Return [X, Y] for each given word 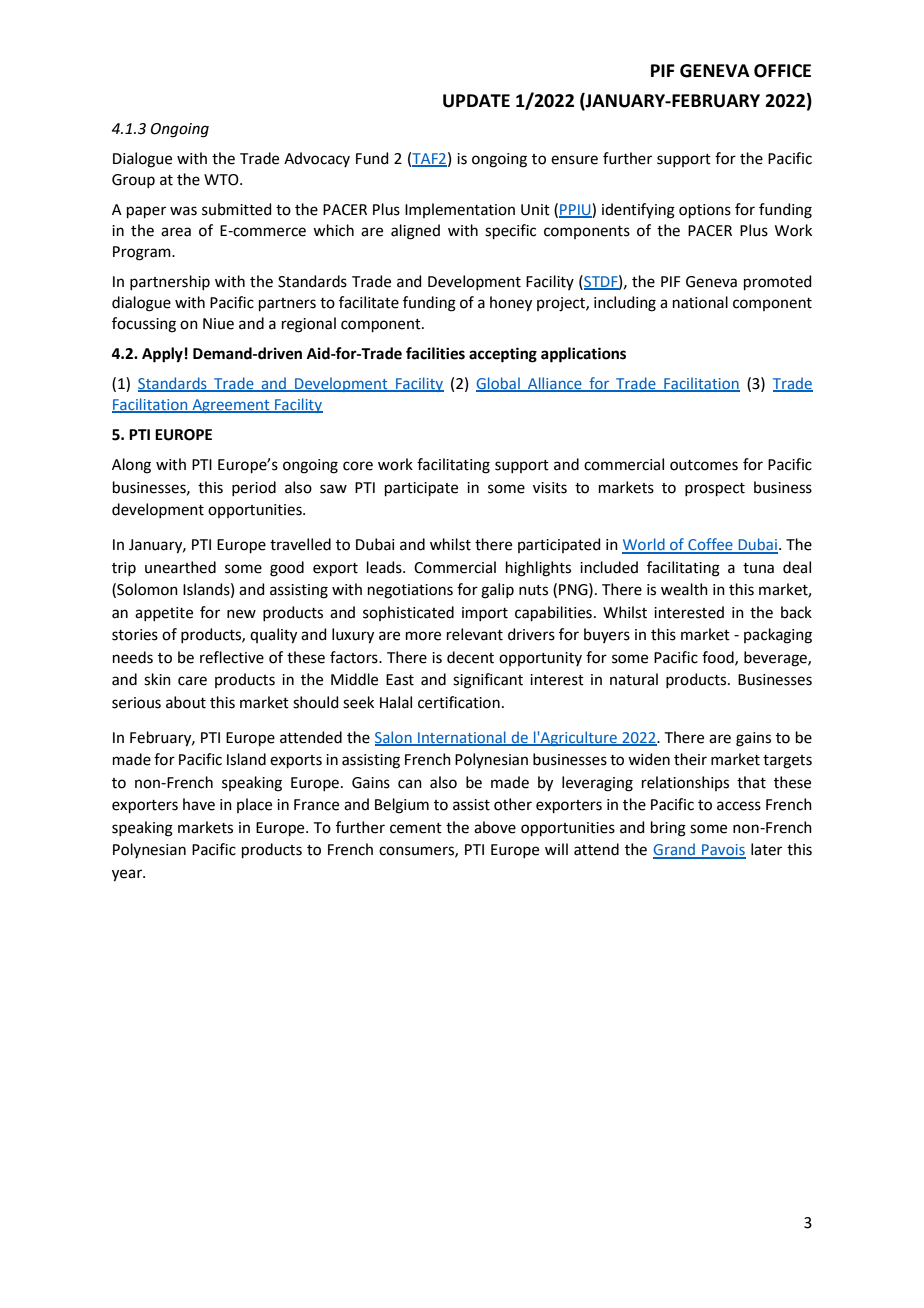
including [625, 304]
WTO [222, 180]
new [241, 614]
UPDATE [476, 101]
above [495, 827]
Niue [218, 324]
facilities [435, 353]
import [485, 614]
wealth [684, 589]
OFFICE [782, 71]
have [199, 804]
